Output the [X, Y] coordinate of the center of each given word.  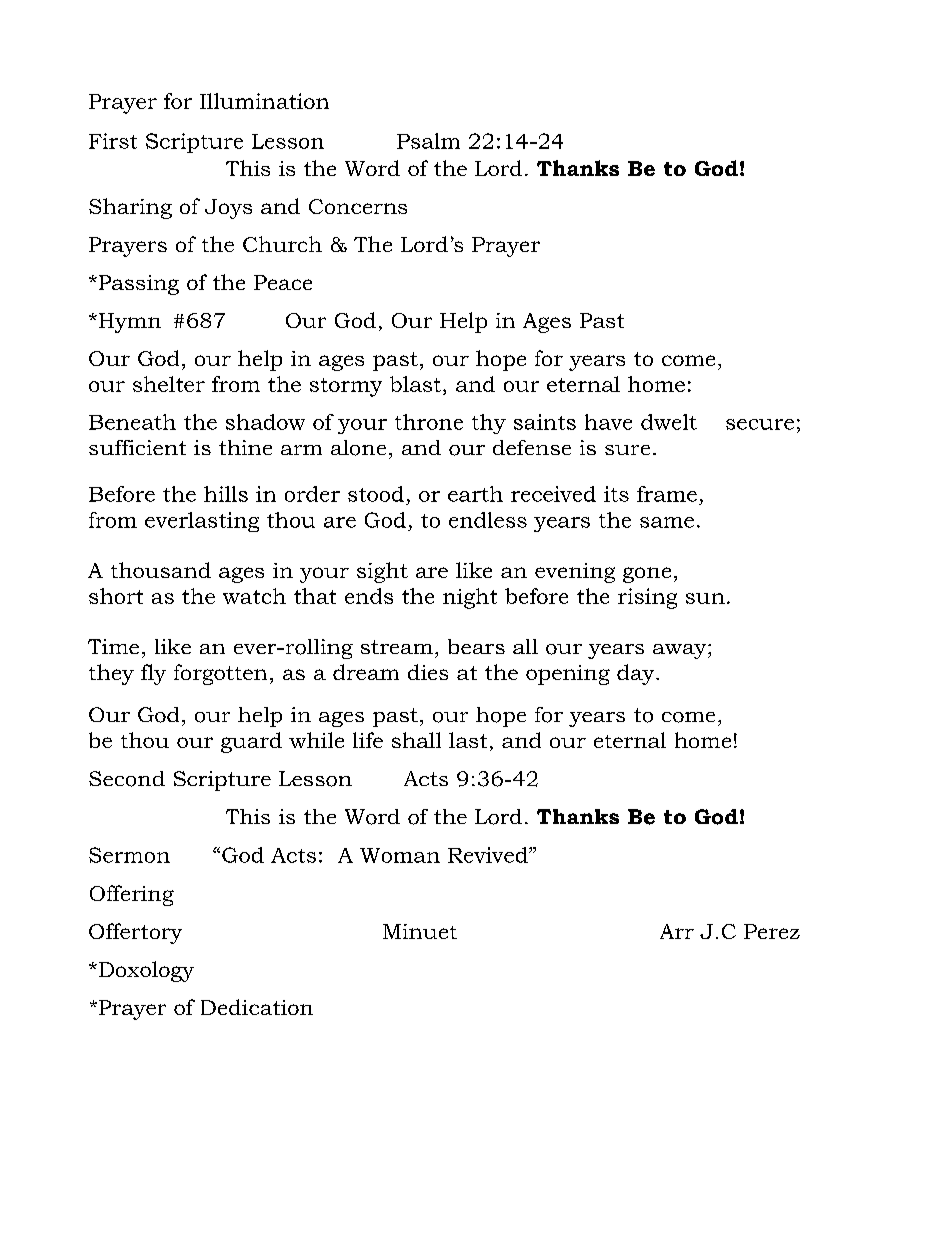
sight [382, 572]
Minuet [420, 931]
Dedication [257, 1007]
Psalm [428, 141]
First [113, 141]
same [667, 522]
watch [254, 596]
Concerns [358, 206]
